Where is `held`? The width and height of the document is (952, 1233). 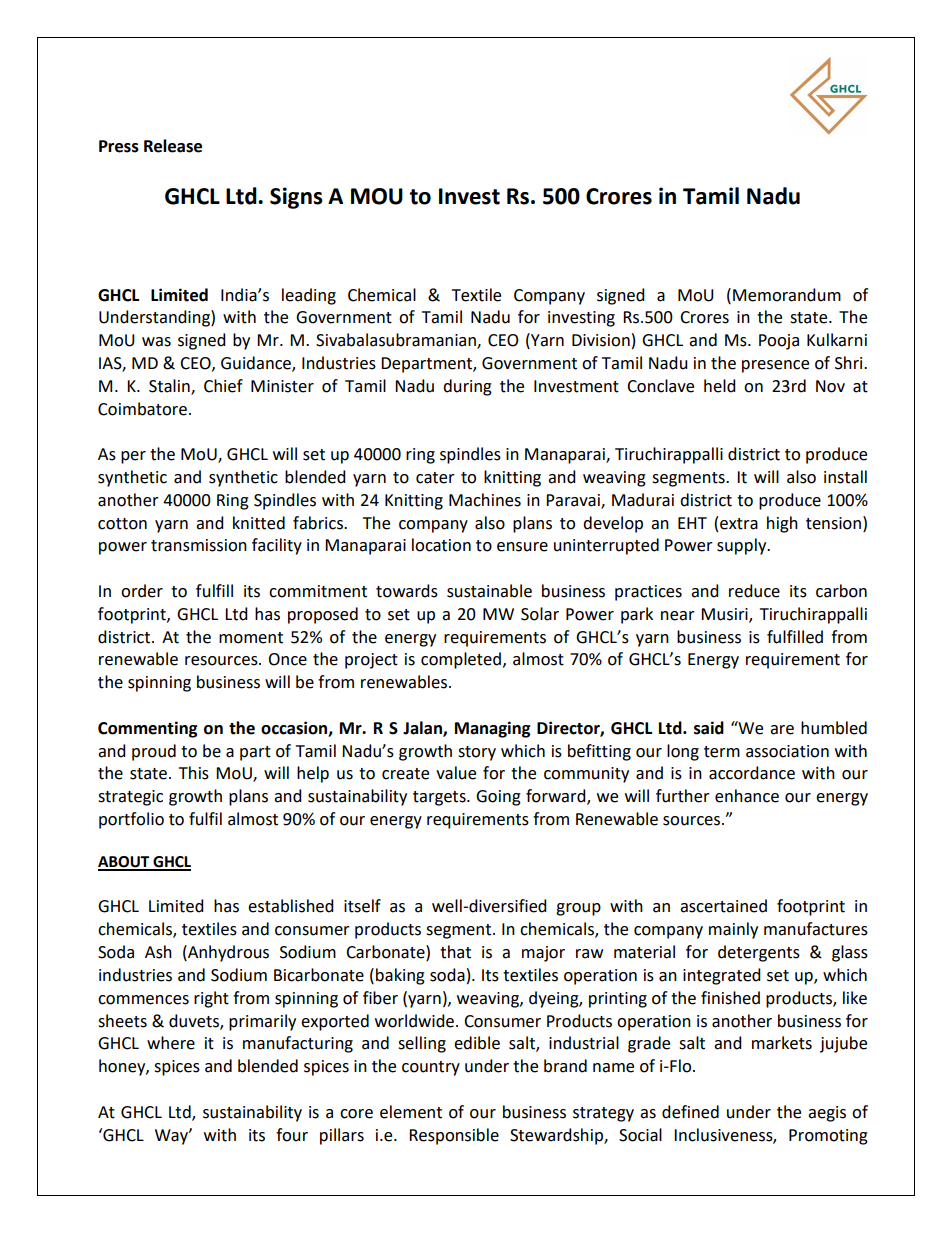 held is located at coordinates (720, 386).
